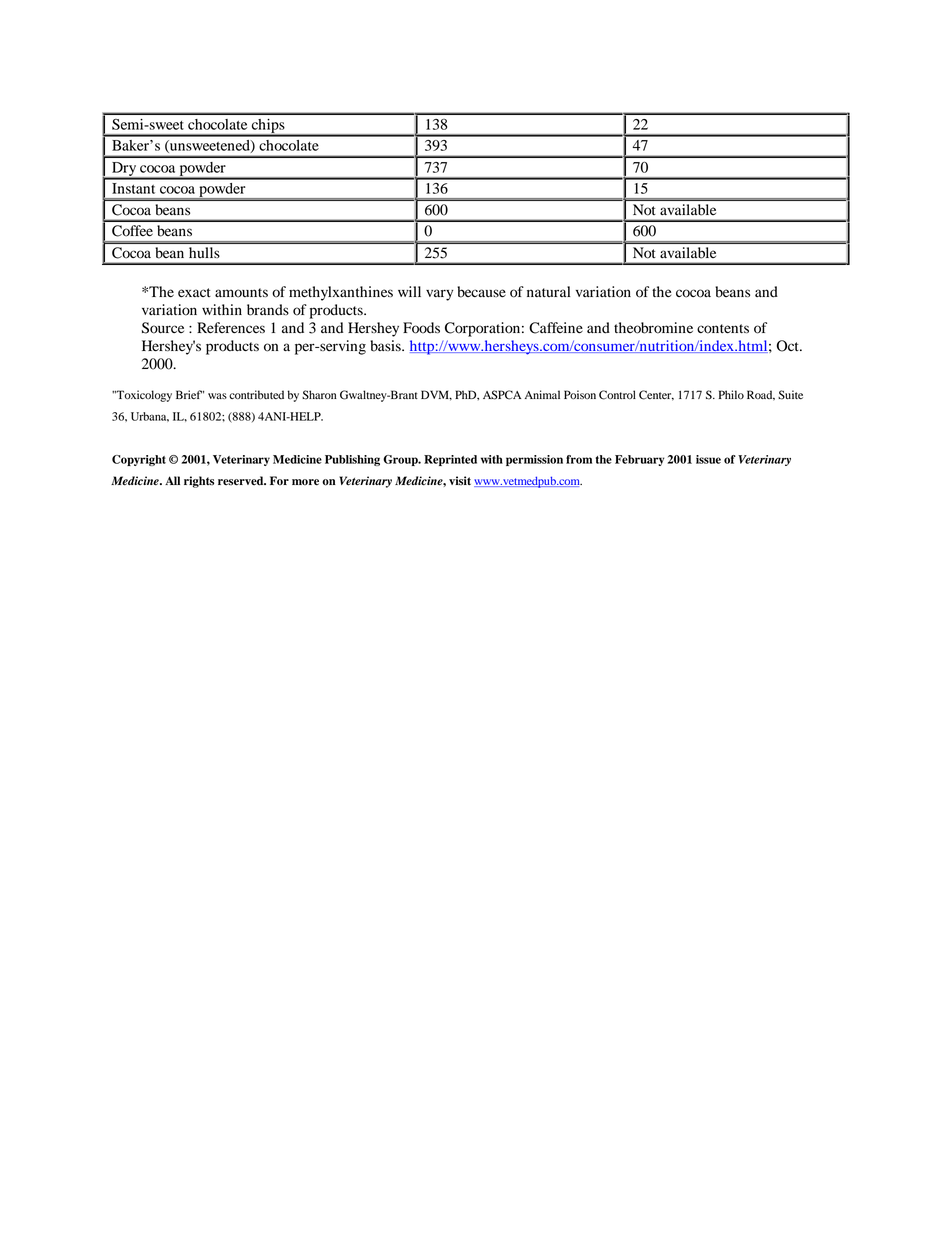  I want to click on Philo, so click(731, 394).
